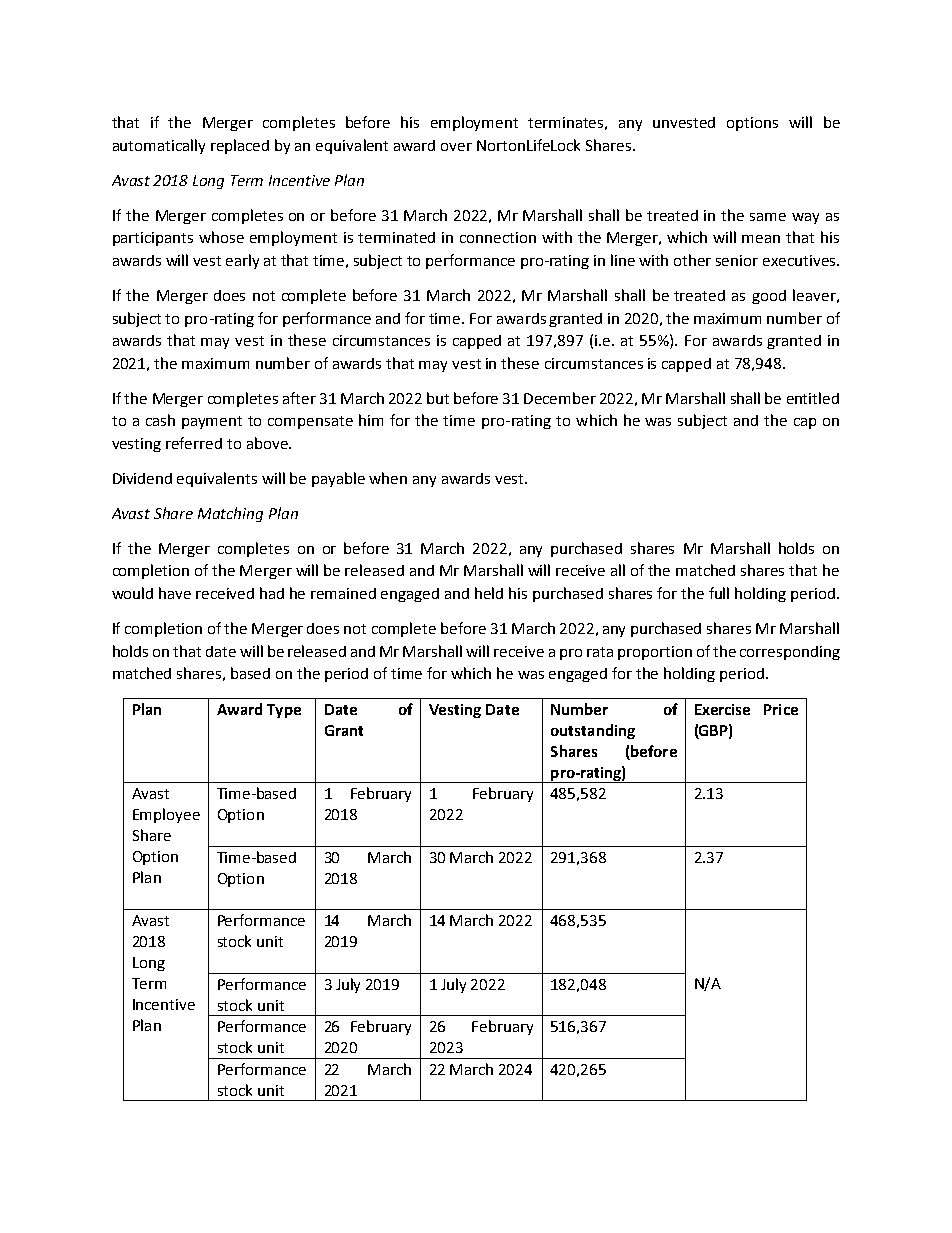  What do you see at coordinates (166, 815) in the image?
I see `Employee` at bounding box center [166, 815].
